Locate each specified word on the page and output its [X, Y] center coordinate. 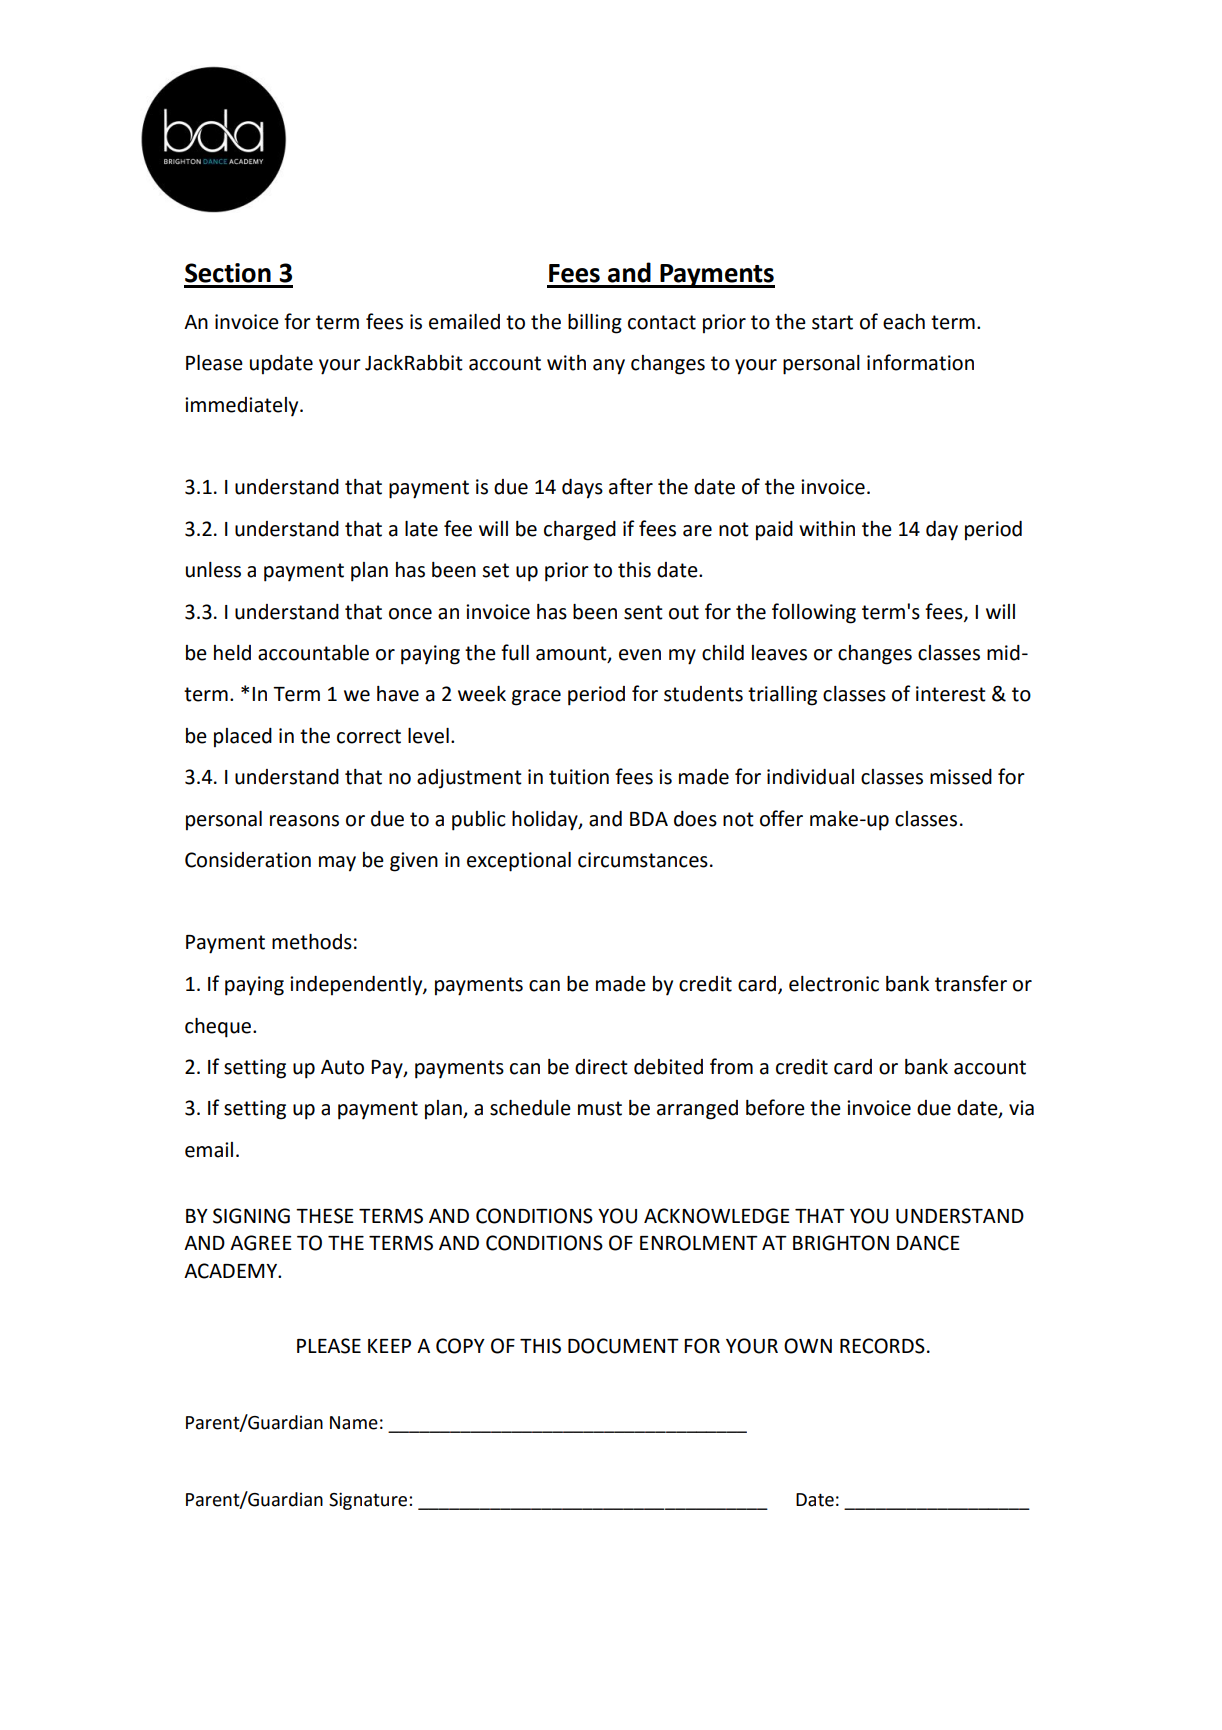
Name [354, 1423]
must [600, 1108]
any [609, 367]
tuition [579, 777]
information [920, 362]
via [1021, 1108]
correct [369, 736]
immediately [243, 407]
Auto [342, 1067]
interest [951, 694]
